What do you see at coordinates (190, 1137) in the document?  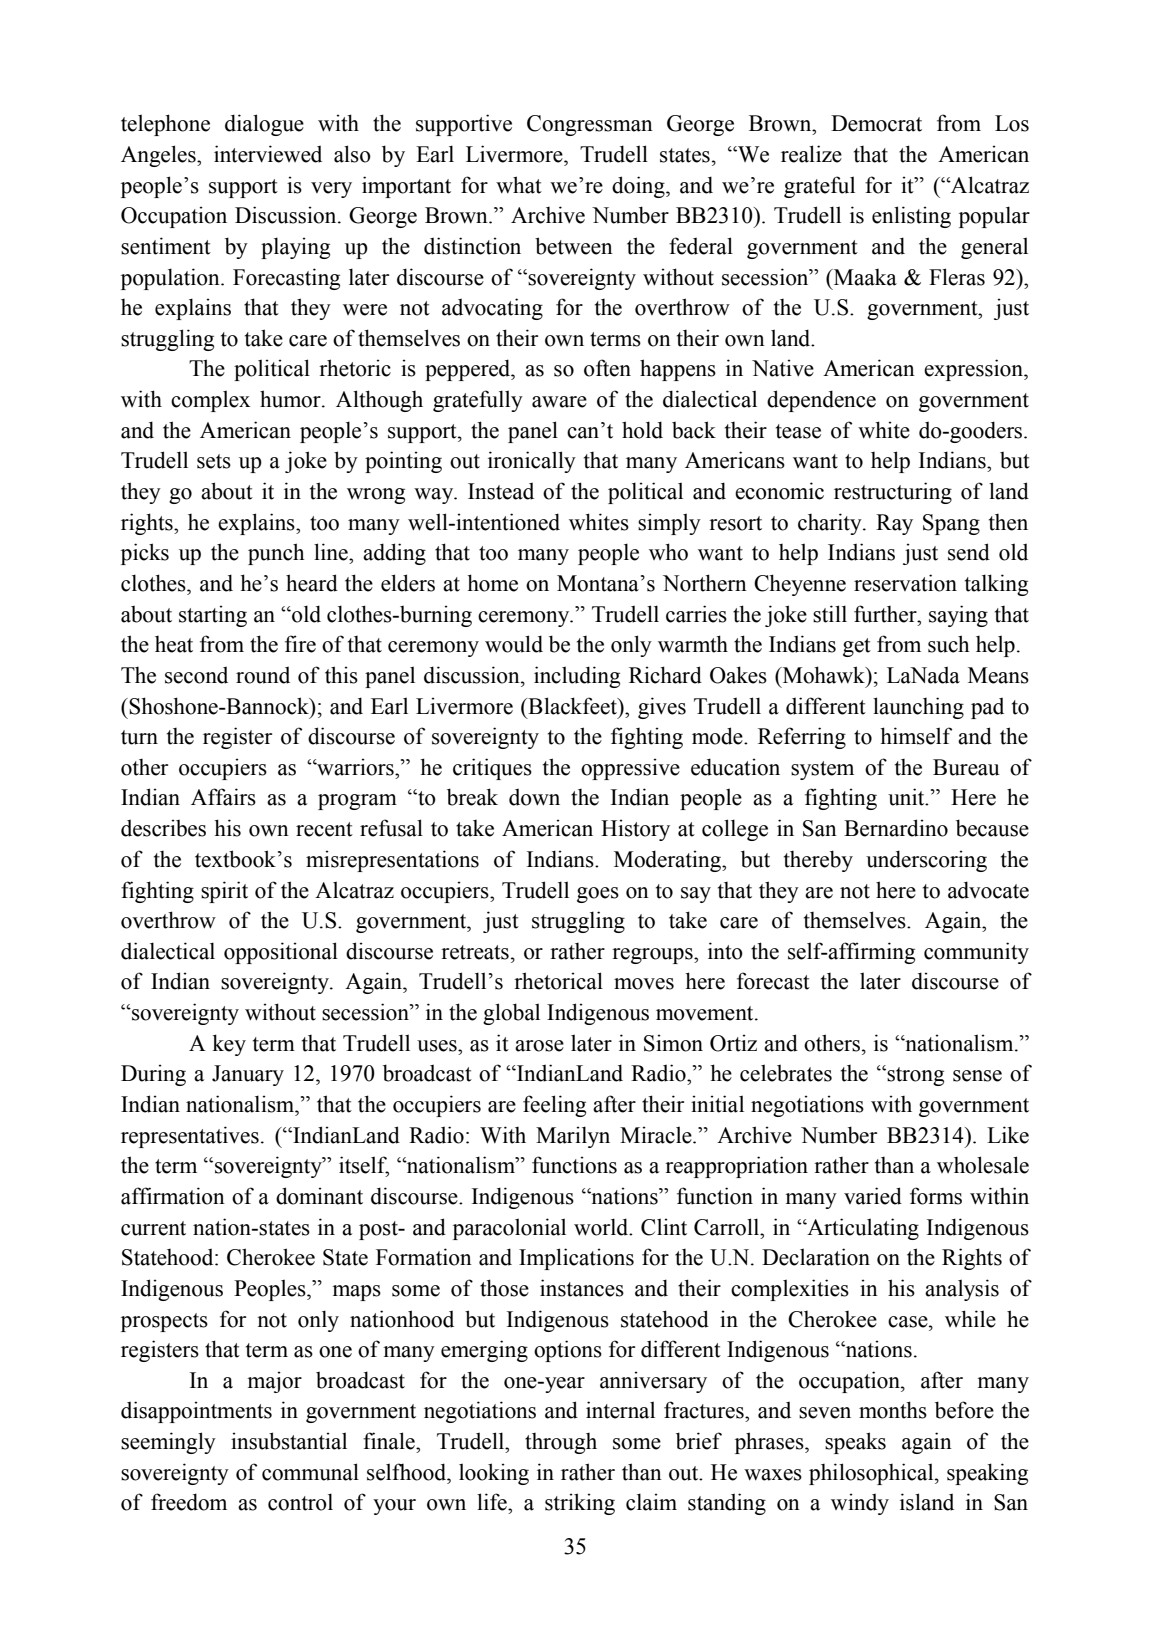 I see `representatives` at bounding box center [190, 1137].
